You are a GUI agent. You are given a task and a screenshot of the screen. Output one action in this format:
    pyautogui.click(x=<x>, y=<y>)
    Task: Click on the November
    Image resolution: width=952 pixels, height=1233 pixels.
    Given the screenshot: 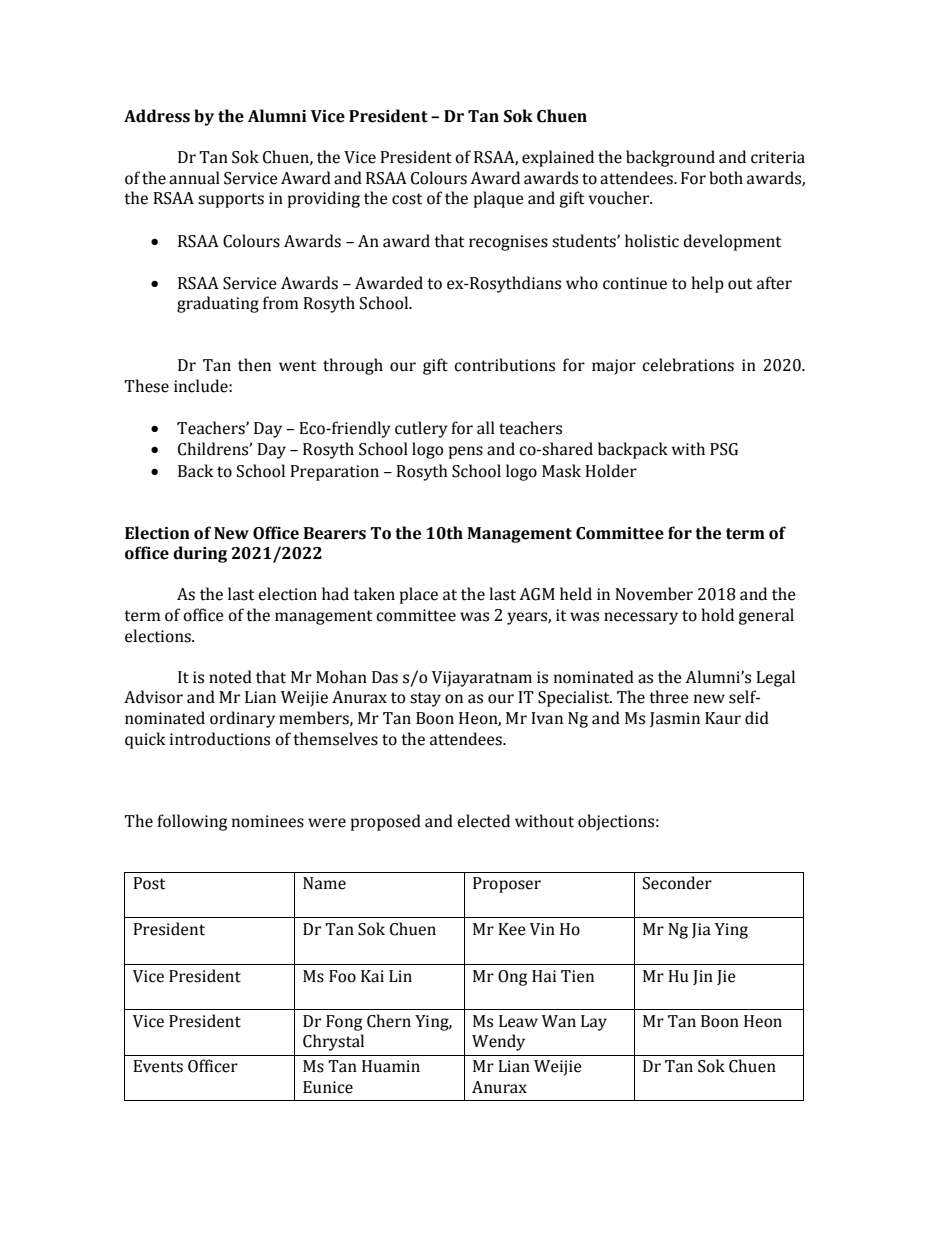 What is the action you would take?
    pyautogui.click(x=654, y=594)
